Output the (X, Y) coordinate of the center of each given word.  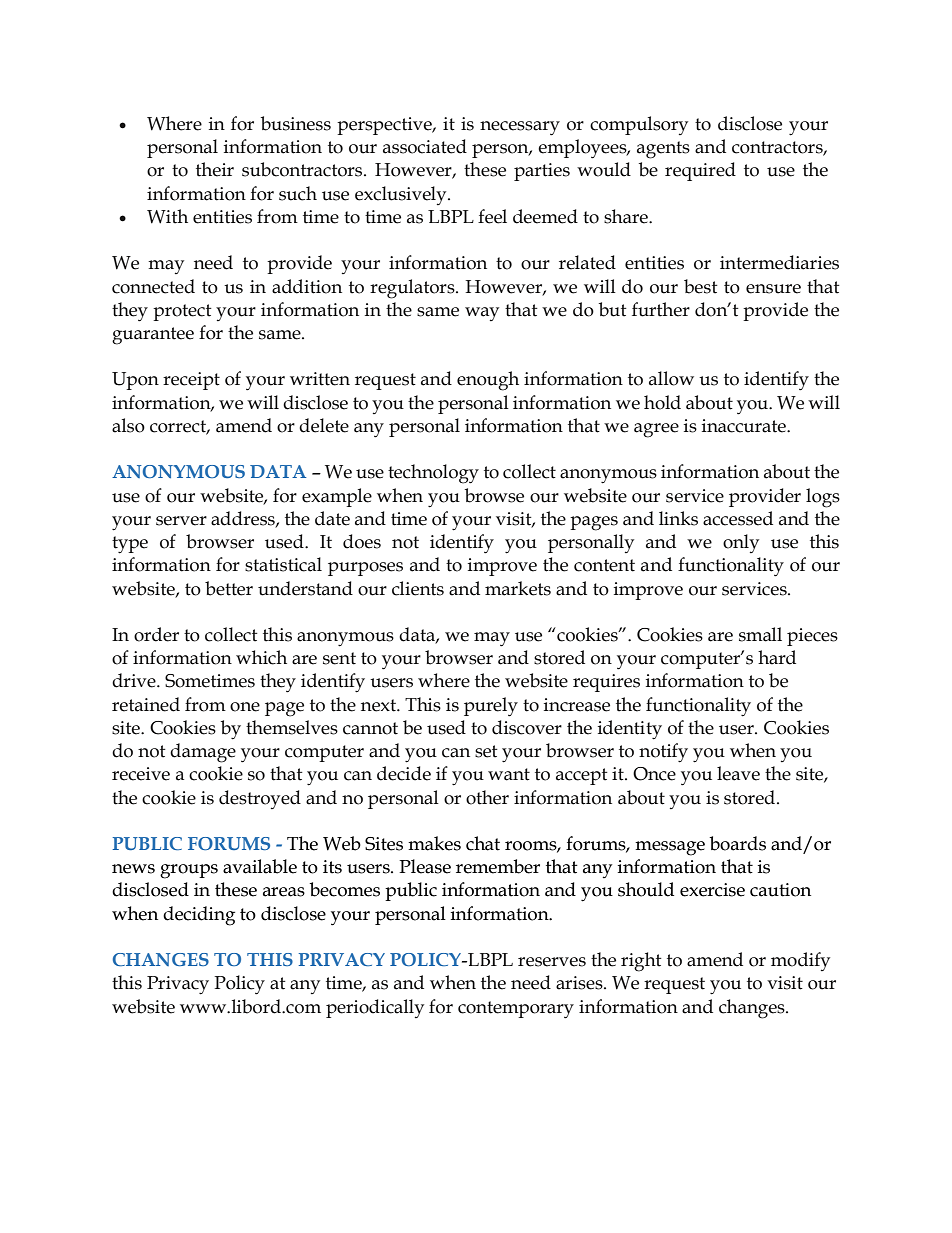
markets (518, 588)
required (700, 171)
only (741, 543)
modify (800, 961)
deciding (199, 916)
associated (425, 146)
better (229, 588)
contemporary (516, 1010)
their (215, 169)
